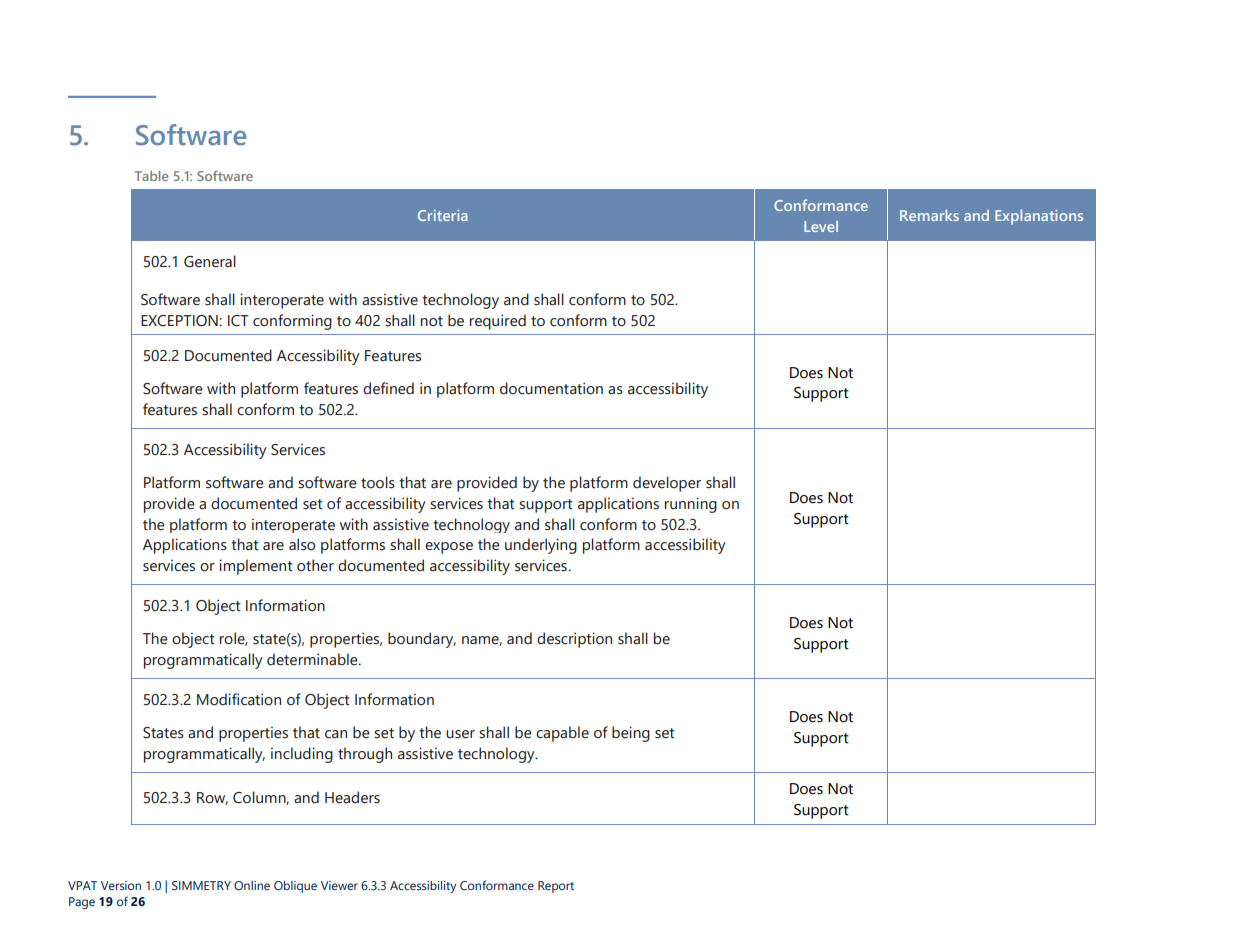  Describe the element at coordinates (256, 567) in the page. I see `implement` at that location.
